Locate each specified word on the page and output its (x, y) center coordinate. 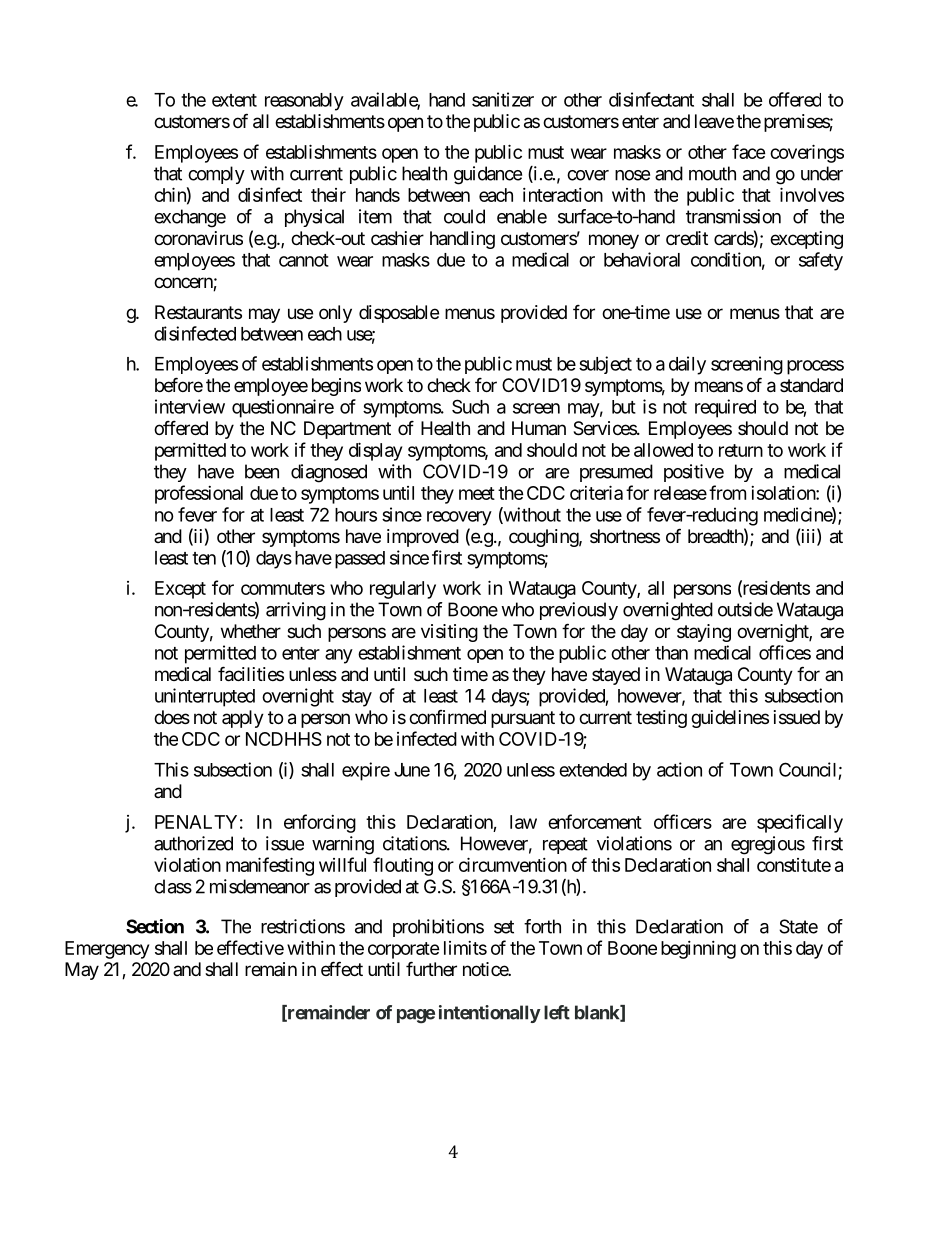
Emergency (107, 950)
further (431, 968)
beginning (698, 950)
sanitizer (503, 99)
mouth (712, 173)
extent (234, 100)
